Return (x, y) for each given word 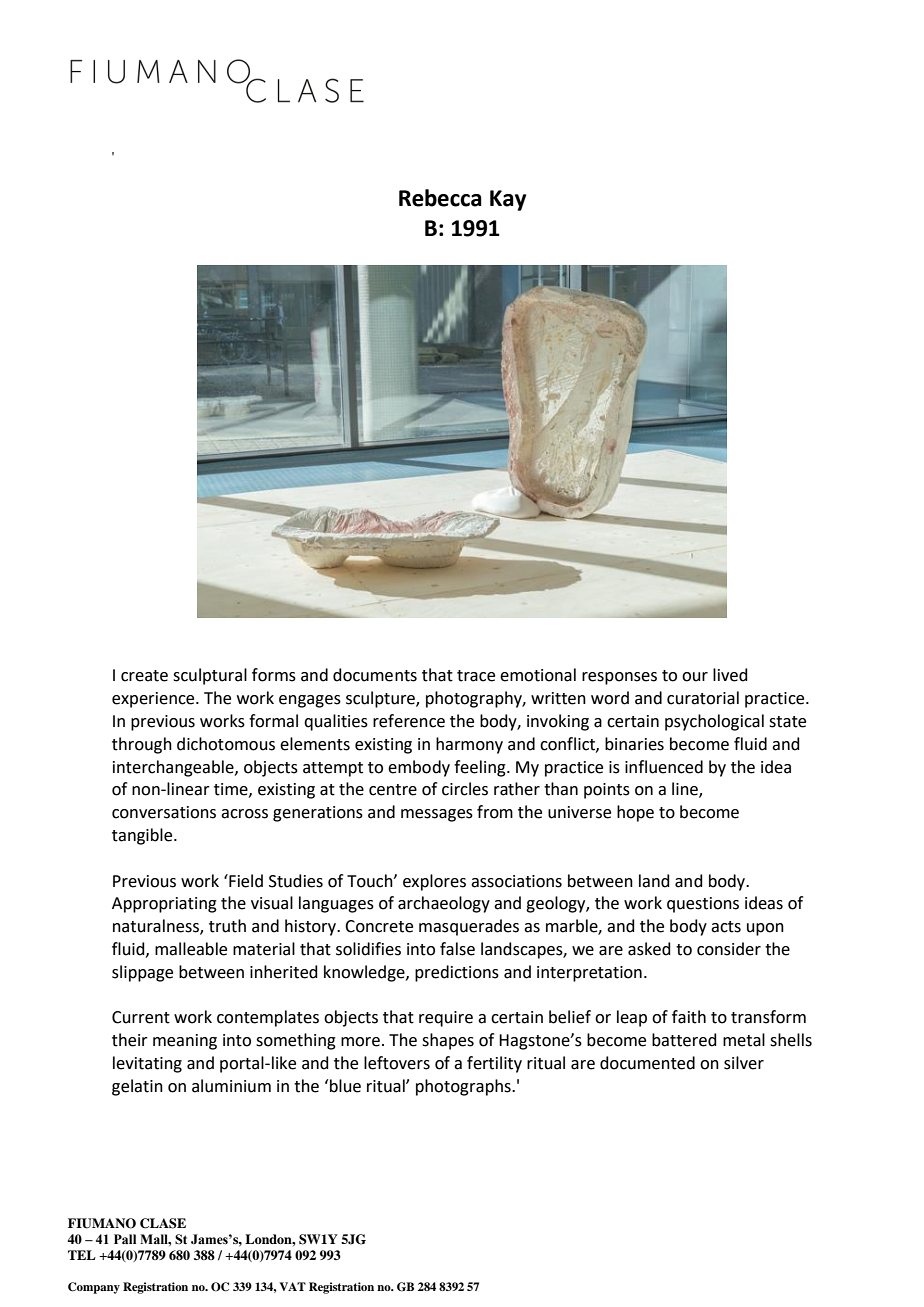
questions (703, 905)
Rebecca (440, 198)
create (144, 676)
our (695, 677)
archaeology (444, 904)
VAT (292, 1286)
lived (730, 675)
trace (476, 676)
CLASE (163, 1223)
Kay (508, 200)
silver (744, 1063)
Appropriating (164, 905)
